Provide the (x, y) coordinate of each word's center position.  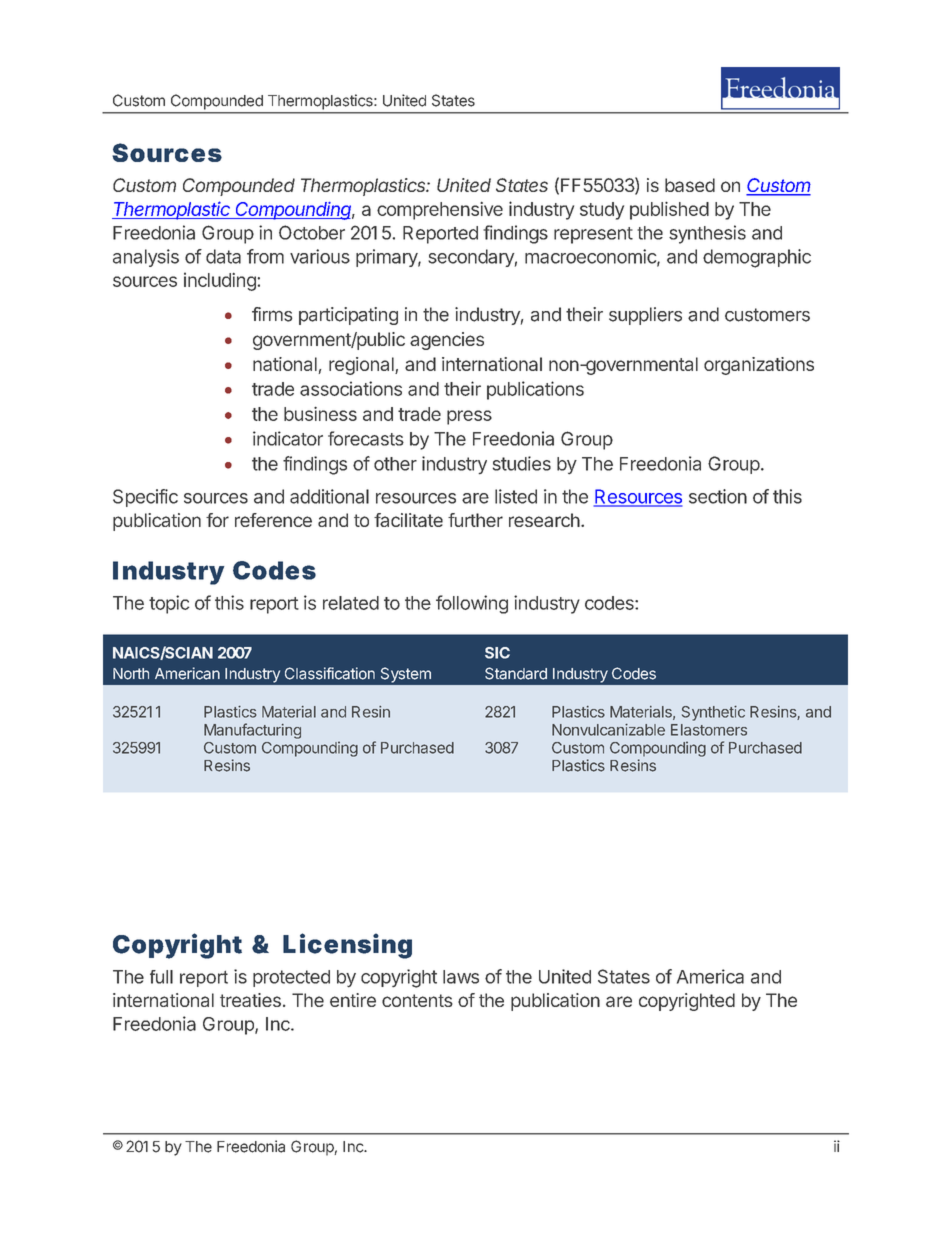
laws (461, 977)
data (223, 256)
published (669, 210)
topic (169, 604)
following (472, 604)
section (718, 496)
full (161, 977)
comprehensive (440, 211)
